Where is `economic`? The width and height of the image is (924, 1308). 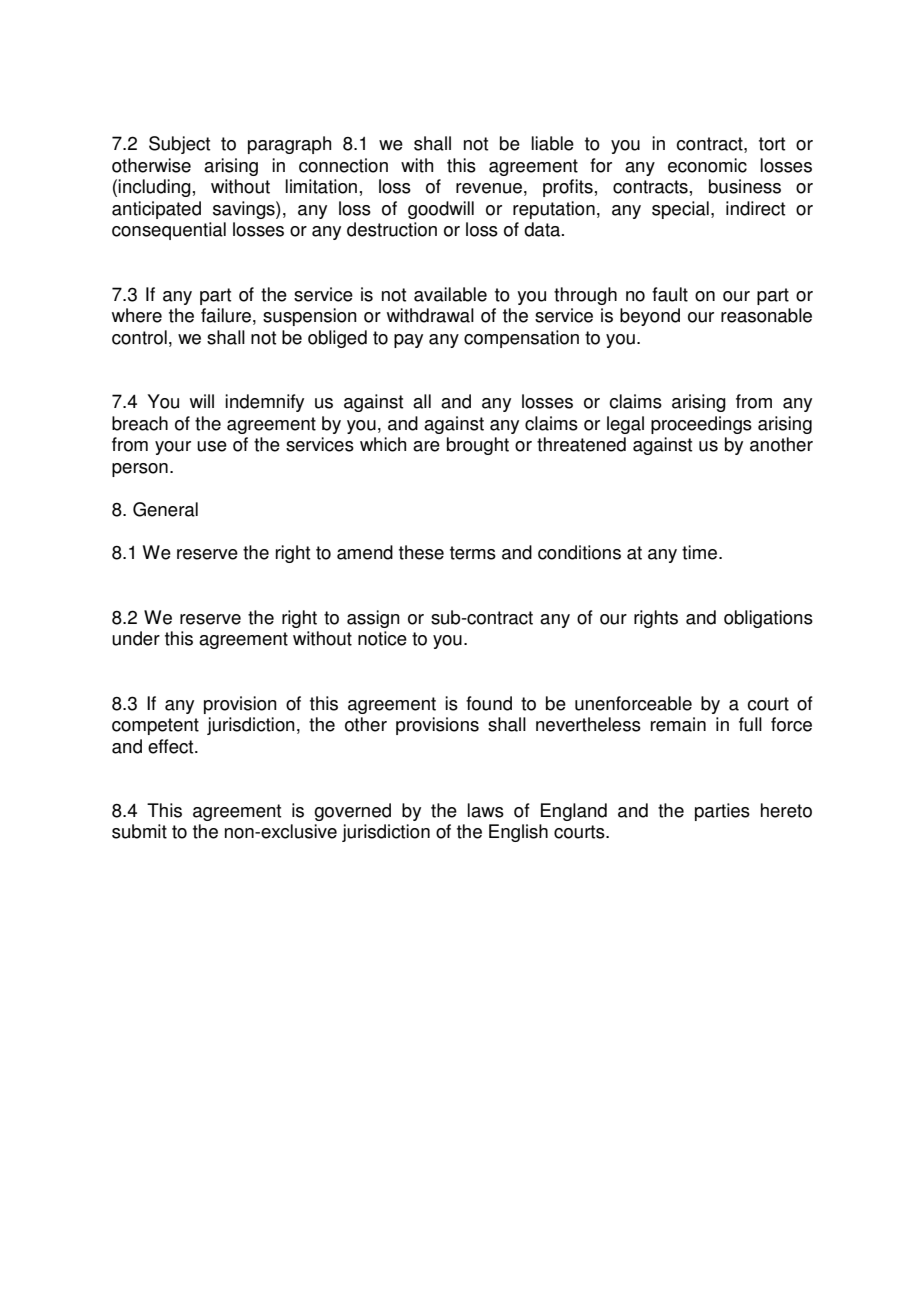 economic is located at coordinates (707, 165).
